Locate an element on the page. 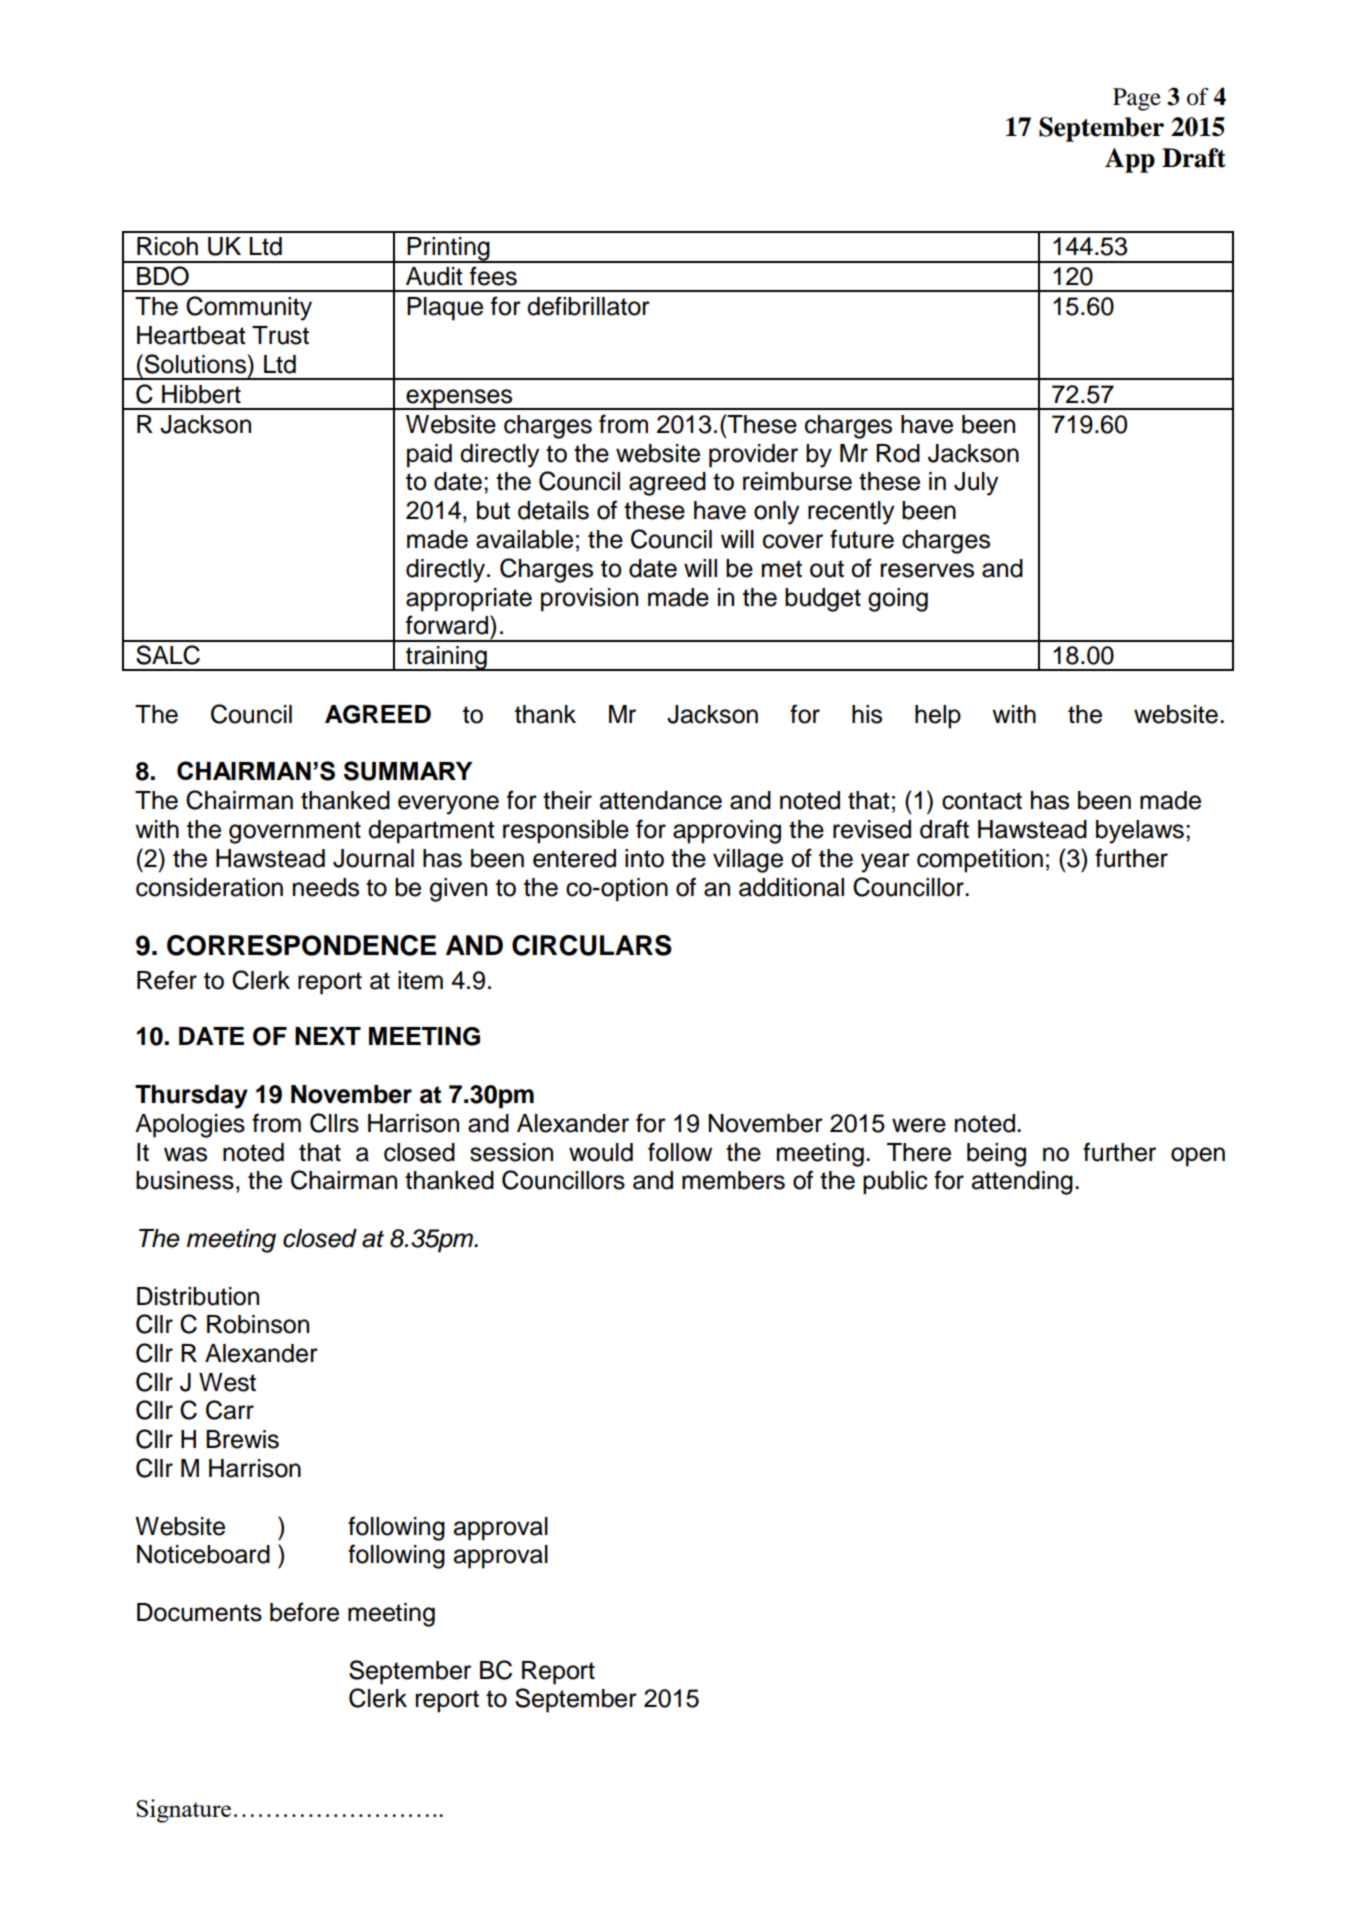 The image size is (1355, 1916). Apologies is located at coordinates (190, 1126).
